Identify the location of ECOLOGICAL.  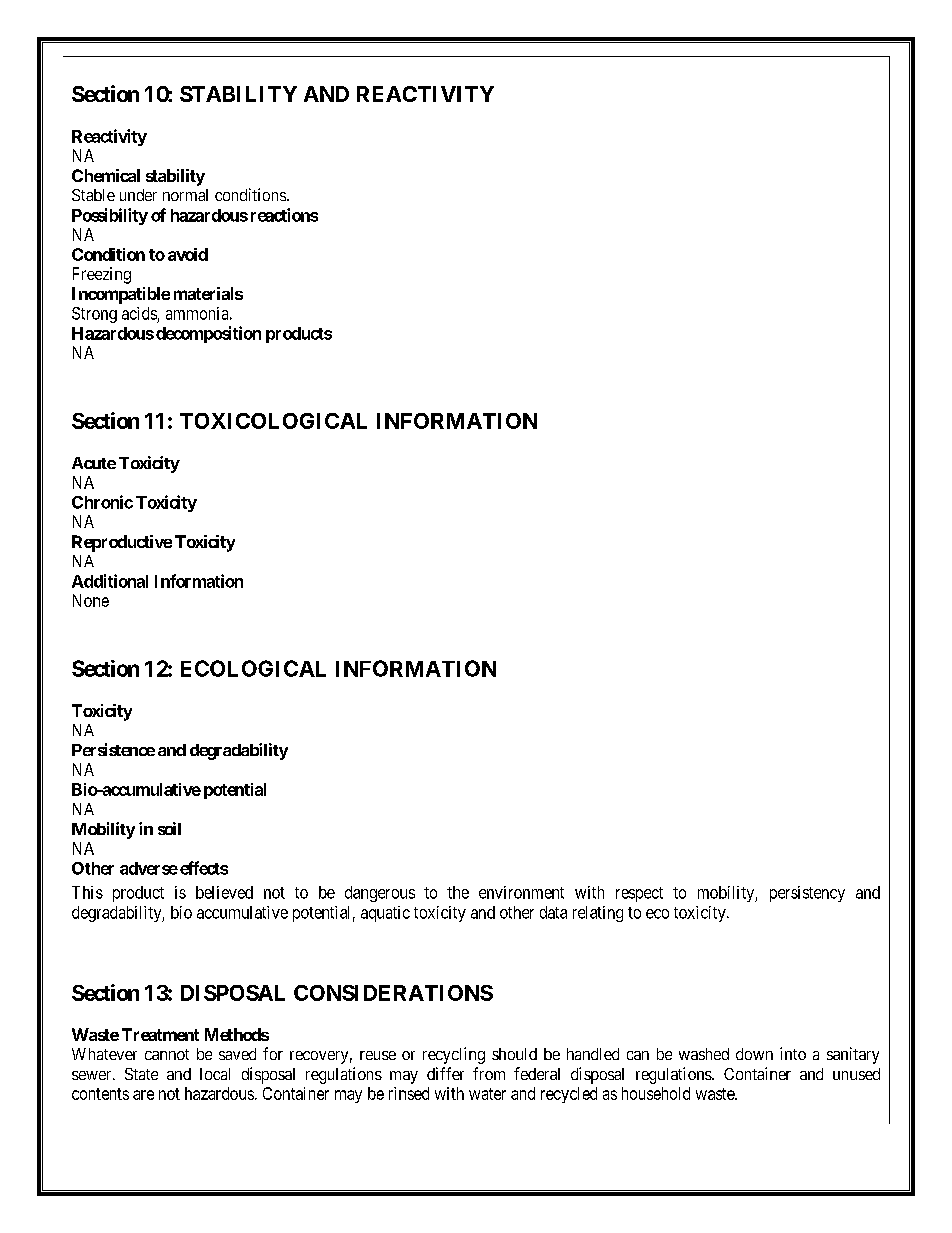
(253, 668).
